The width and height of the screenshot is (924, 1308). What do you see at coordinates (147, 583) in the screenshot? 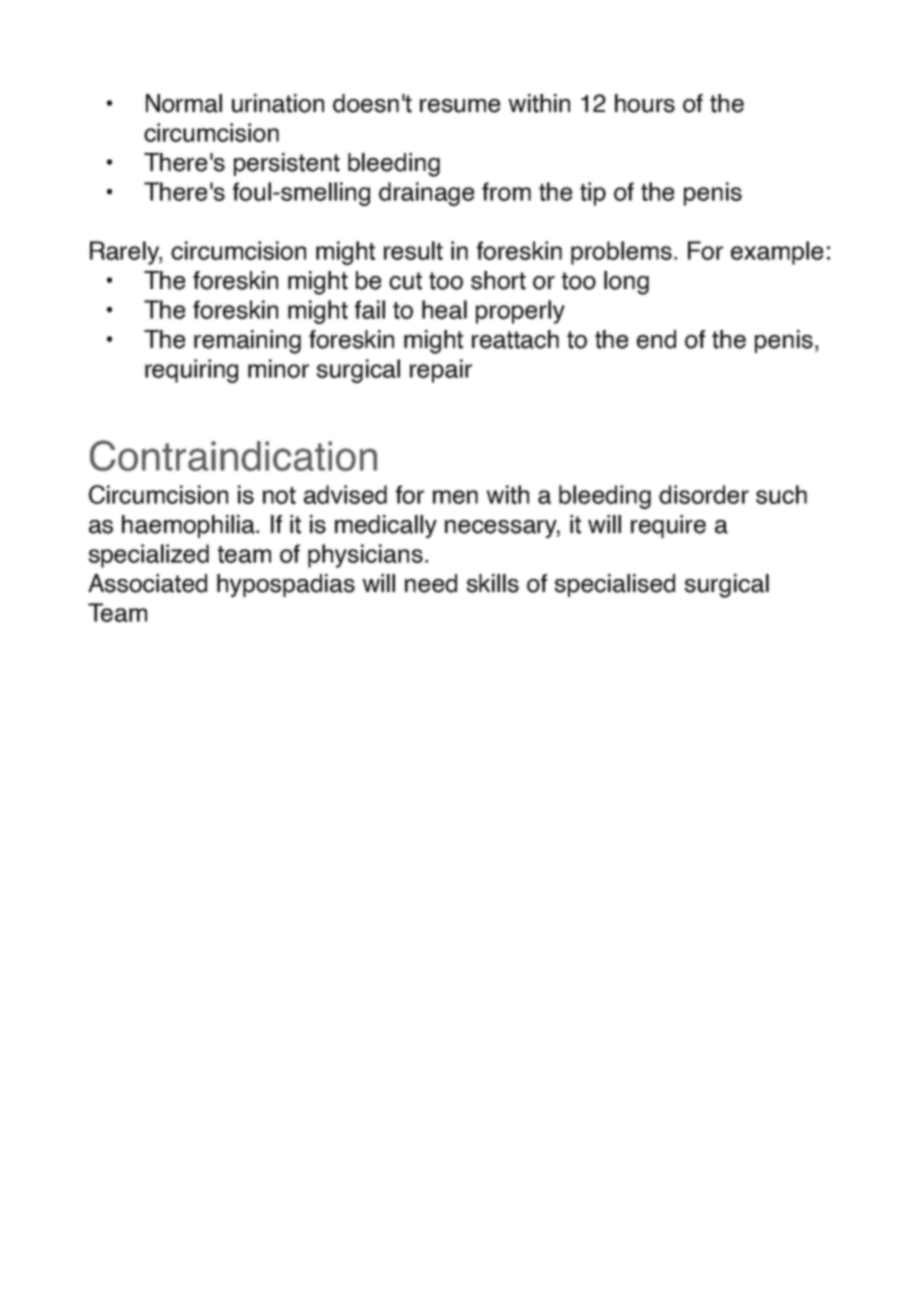
I see `Associated` at bounding box center [147, 583].
